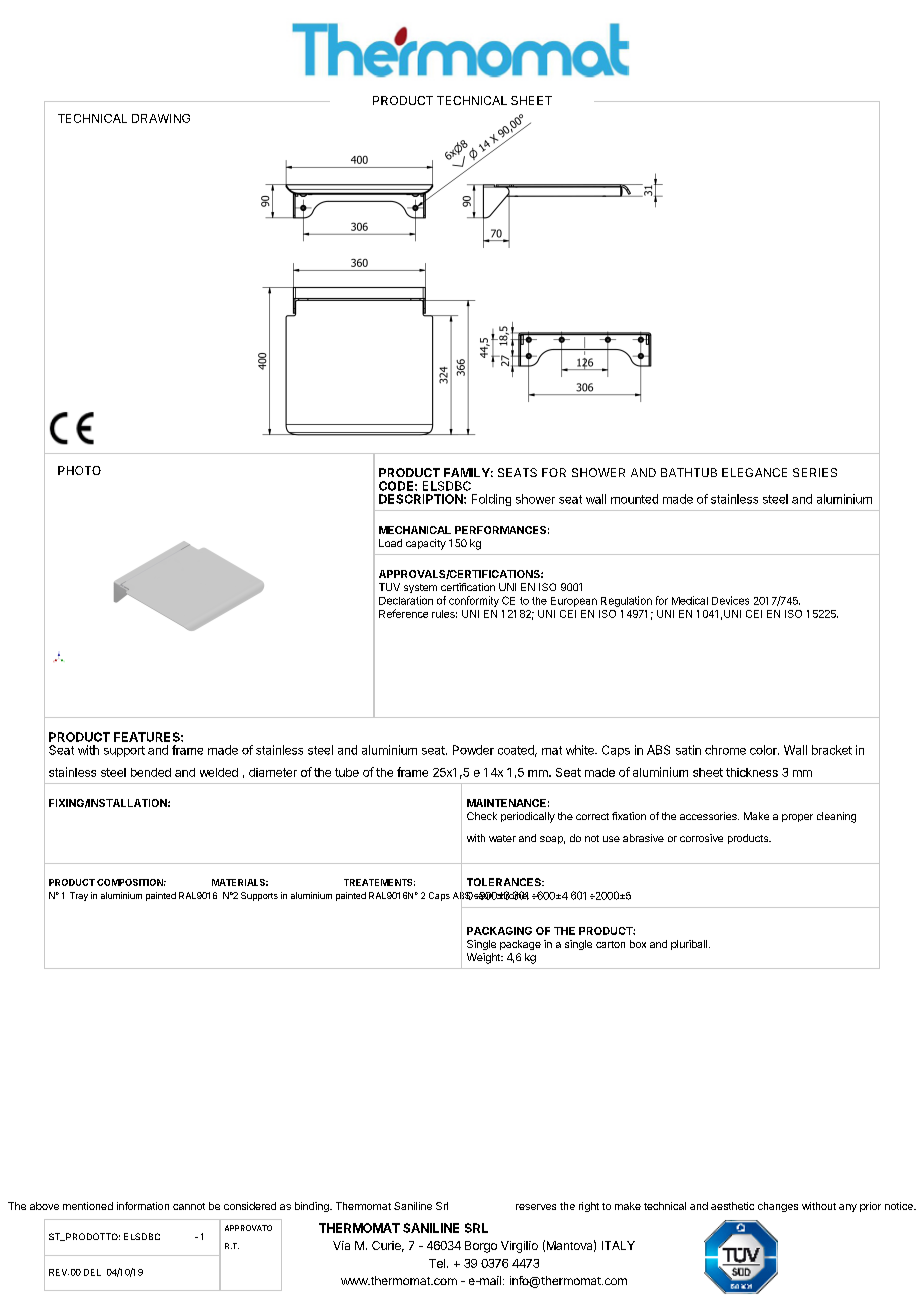  Describe the element at coordinates (491, 500) in the screenshot. I see `Folding` at that location.
